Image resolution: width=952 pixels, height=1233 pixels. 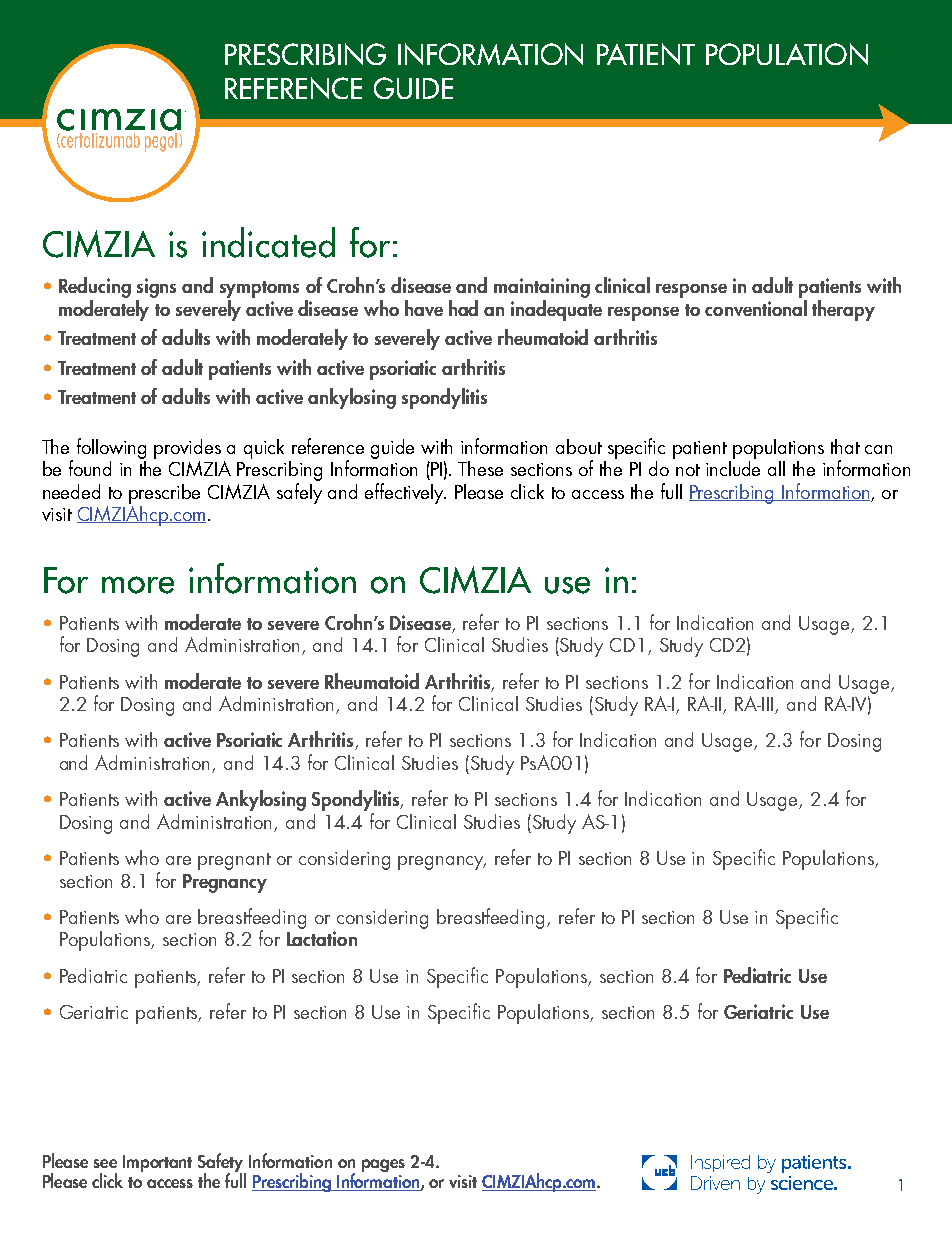 What do you see at coordinates (157, 1163) in the screenshot?
I see `Important` at bounding box center [157, 1163].
